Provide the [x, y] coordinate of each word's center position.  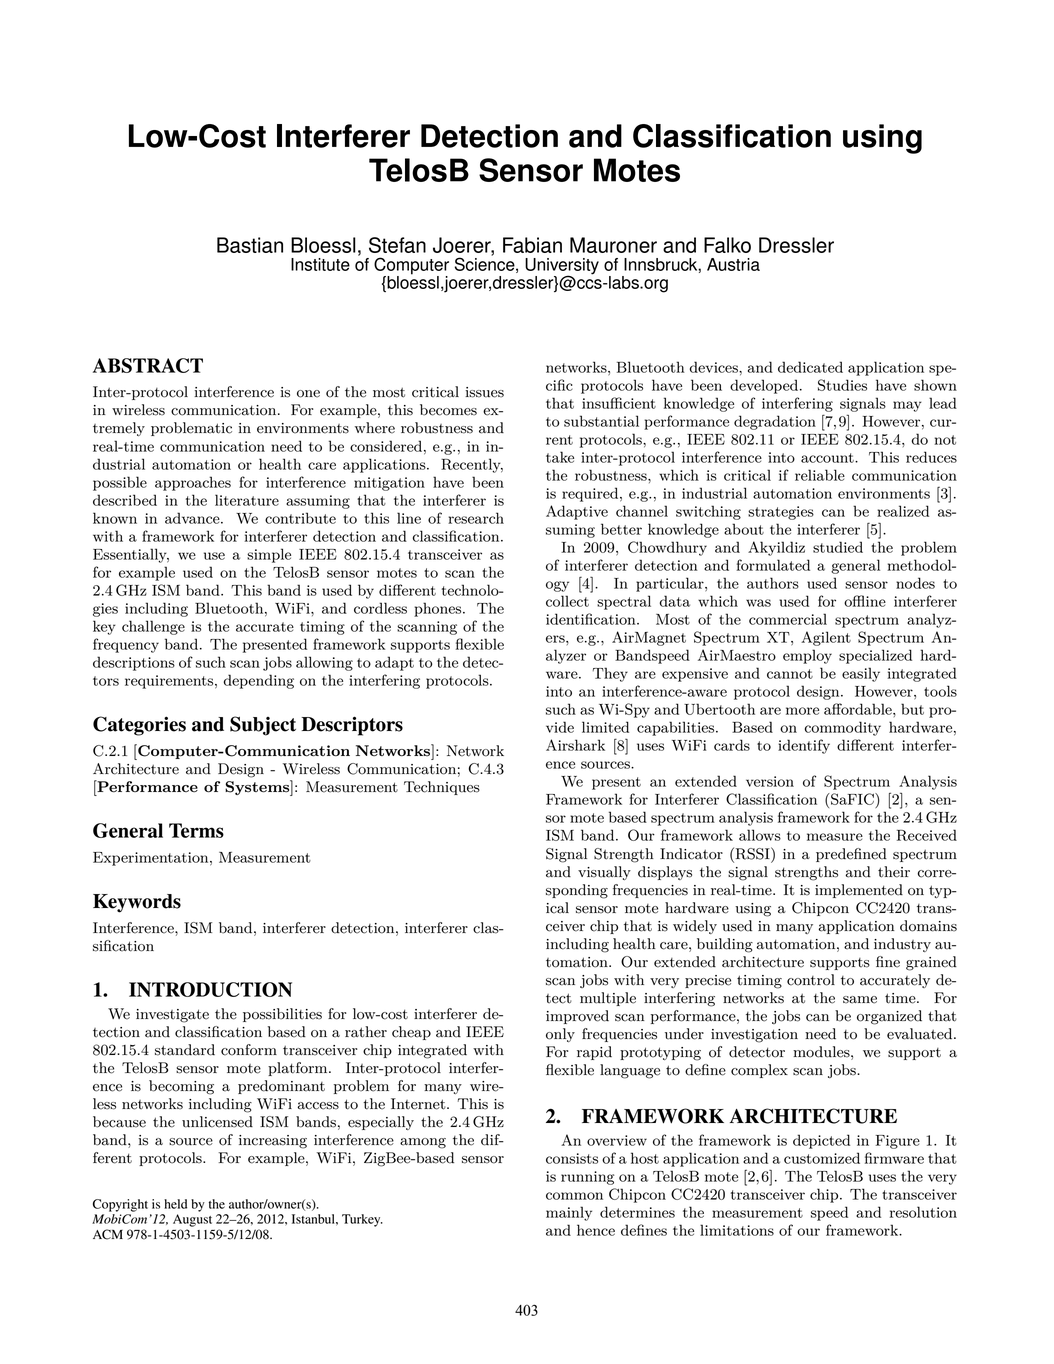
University [562, 267]
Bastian [250, 245]
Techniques [442, 788]
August [192, 1220]
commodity [843, 728]
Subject [263, 726]
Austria [733, 264]
